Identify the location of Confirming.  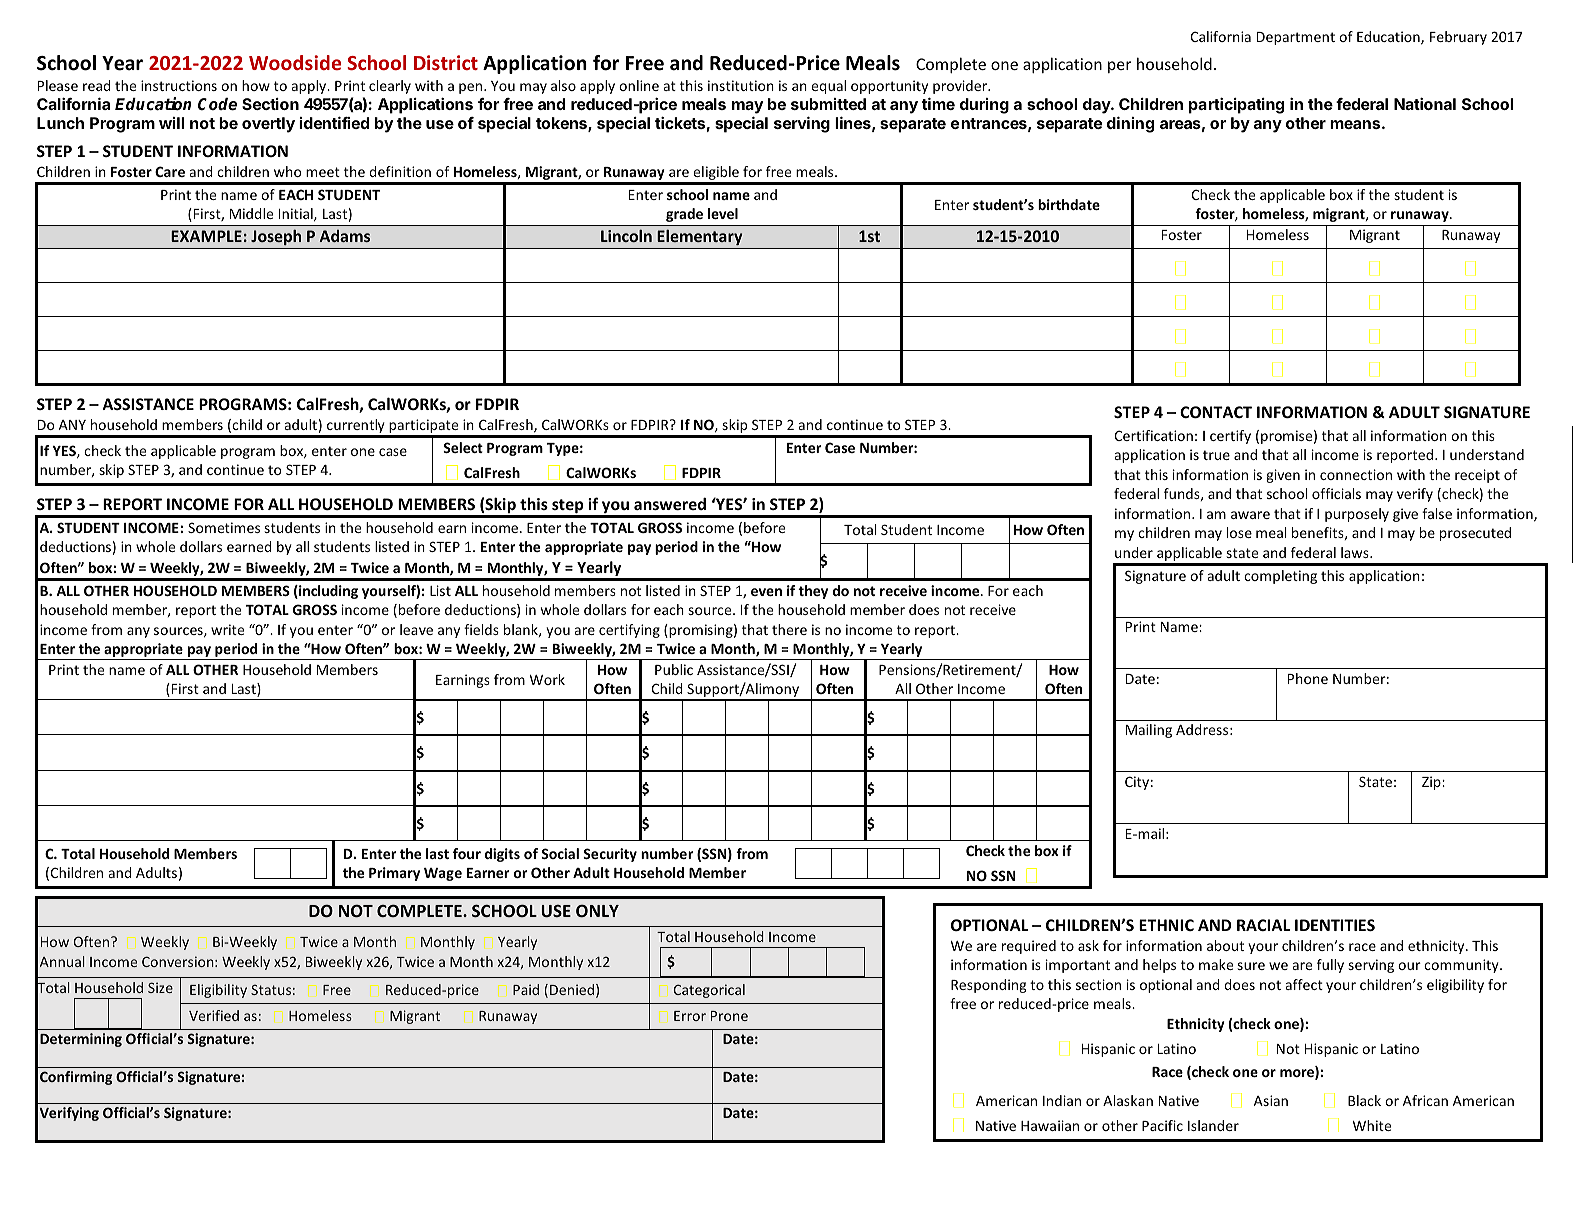
(76, 1078).
